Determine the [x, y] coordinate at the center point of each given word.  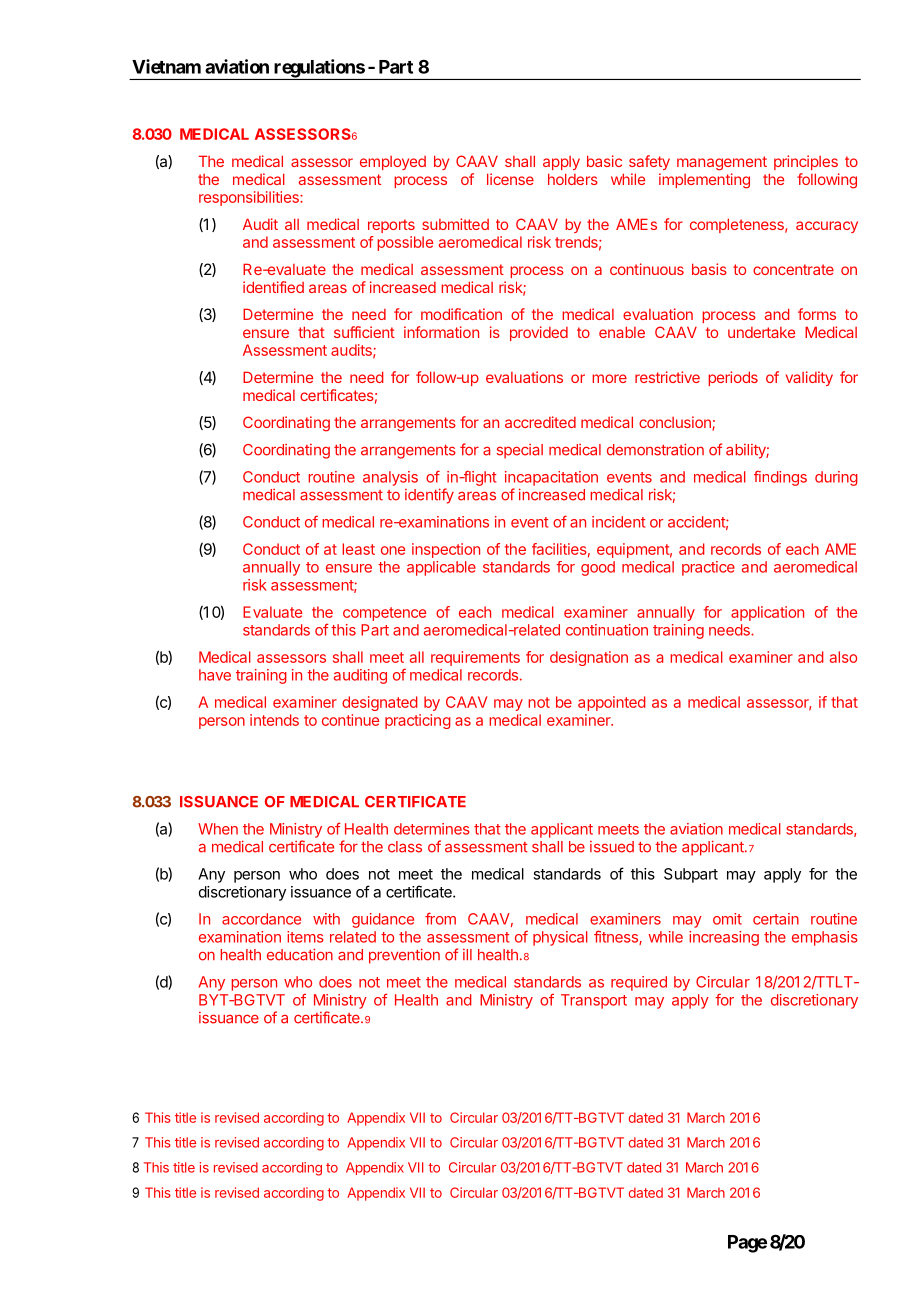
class [405, 847]
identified [273, 287]
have [215, 675]
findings [780, 478]
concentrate [793, 269]
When [218, 829]
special [520, 451]
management [722, 163]
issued [612, 847]
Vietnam [166, 66]
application [767, 613]
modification [461, 314]
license [510, 179]
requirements [475, 658]
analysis [390, 478]
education [300, 954]
